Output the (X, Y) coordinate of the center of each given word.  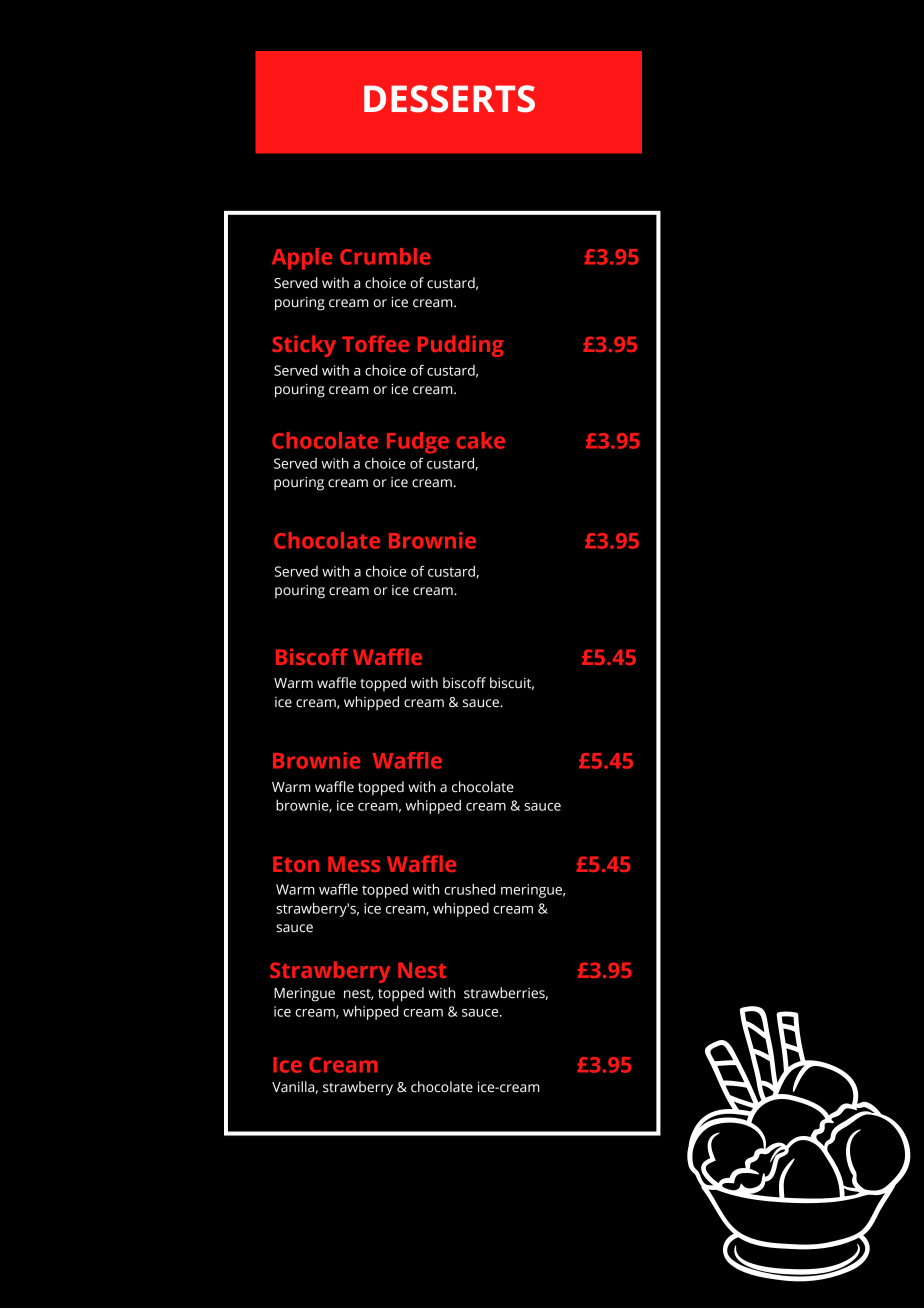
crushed (470, 889)
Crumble (385, 256)
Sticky (304, 346)
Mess (354, 864)
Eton (296, 864)
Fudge (418, 443)
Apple (302, 259)
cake (480, 440)
